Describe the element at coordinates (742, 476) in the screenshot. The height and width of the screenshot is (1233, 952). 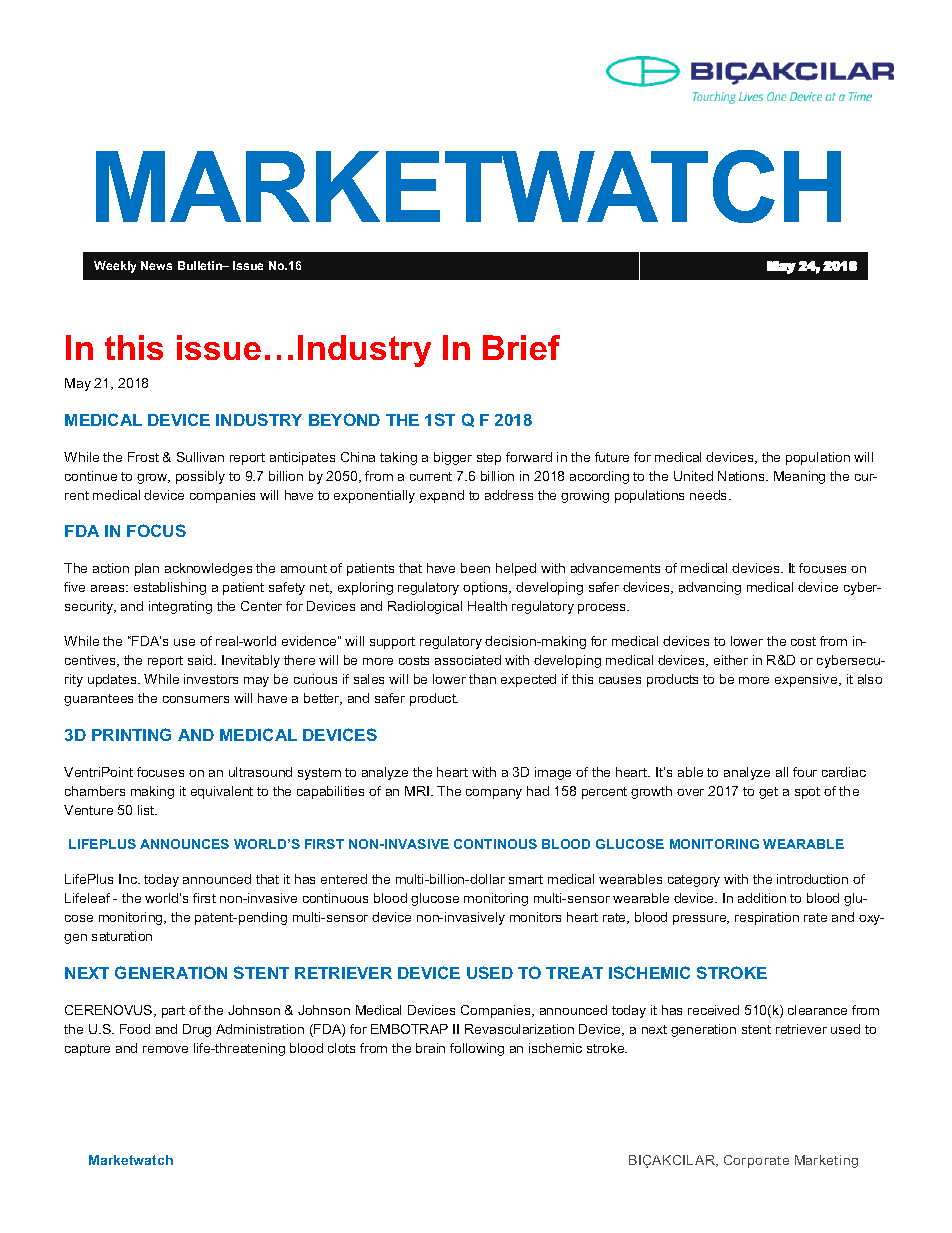
I see `Nations` at that location.
